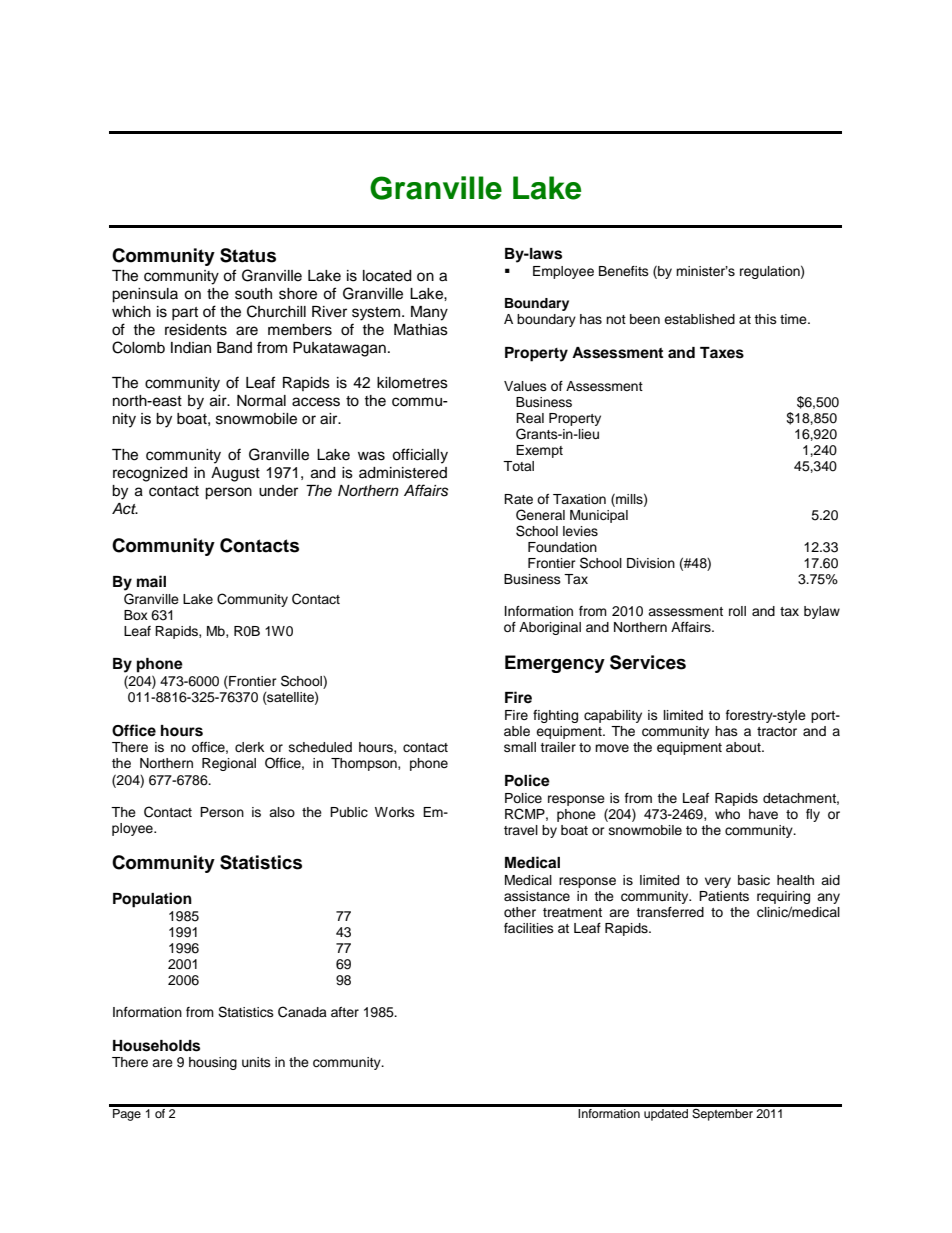  What do you see at coordinates (213, 1063) in the screenshot?
I see `housing` at bounding box center [213, 1063].
